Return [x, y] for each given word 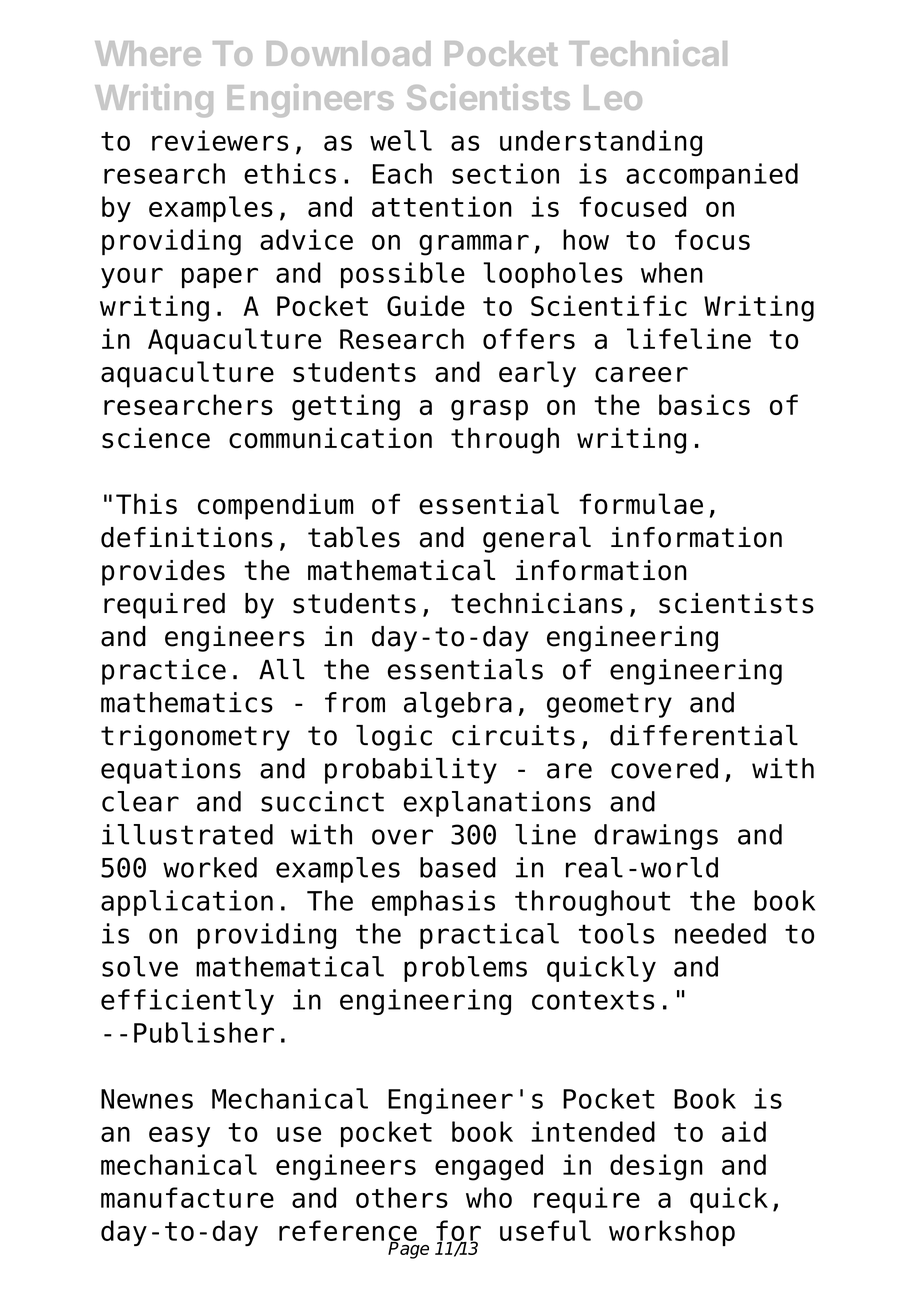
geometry [609, 705]
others [402, 1197]
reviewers [220, 140]
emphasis [433, 903]
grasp [489, 410]
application [187, 903]
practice [164, 672]
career [641, 374]
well [401, 140]
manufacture [187, 1197]
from [355, 702]
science [156, 438]
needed [720, 933]
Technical [648, 53]
